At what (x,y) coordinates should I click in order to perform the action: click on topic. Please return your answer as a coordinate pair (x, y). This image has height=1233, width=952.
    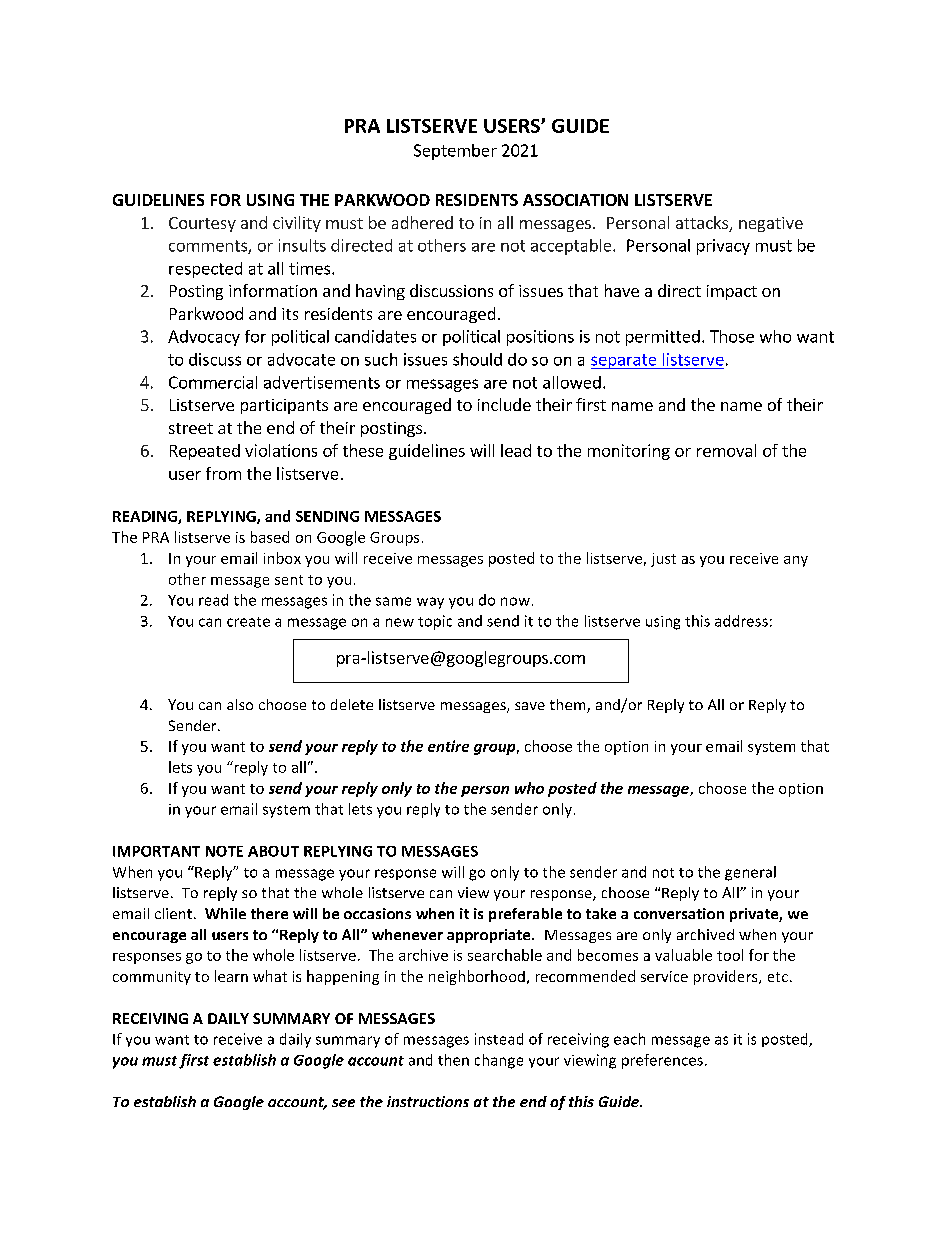
    Looking at the image, I should click on (435, 622).
